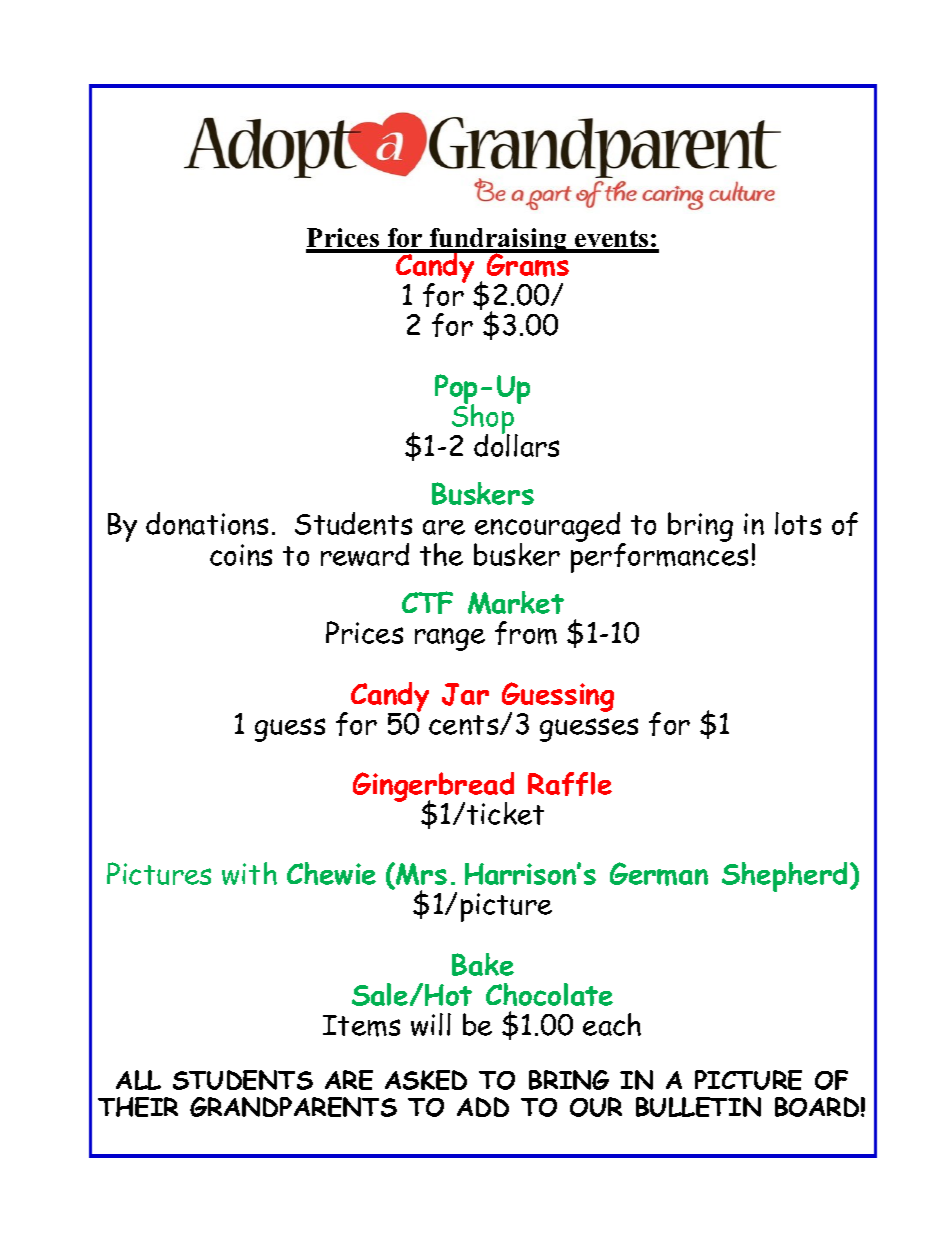 The height and width of the document is (1233, 952). What do you see at coordinates (659, 874) in the document?
I see `German` at bounding box center [659, 874].
